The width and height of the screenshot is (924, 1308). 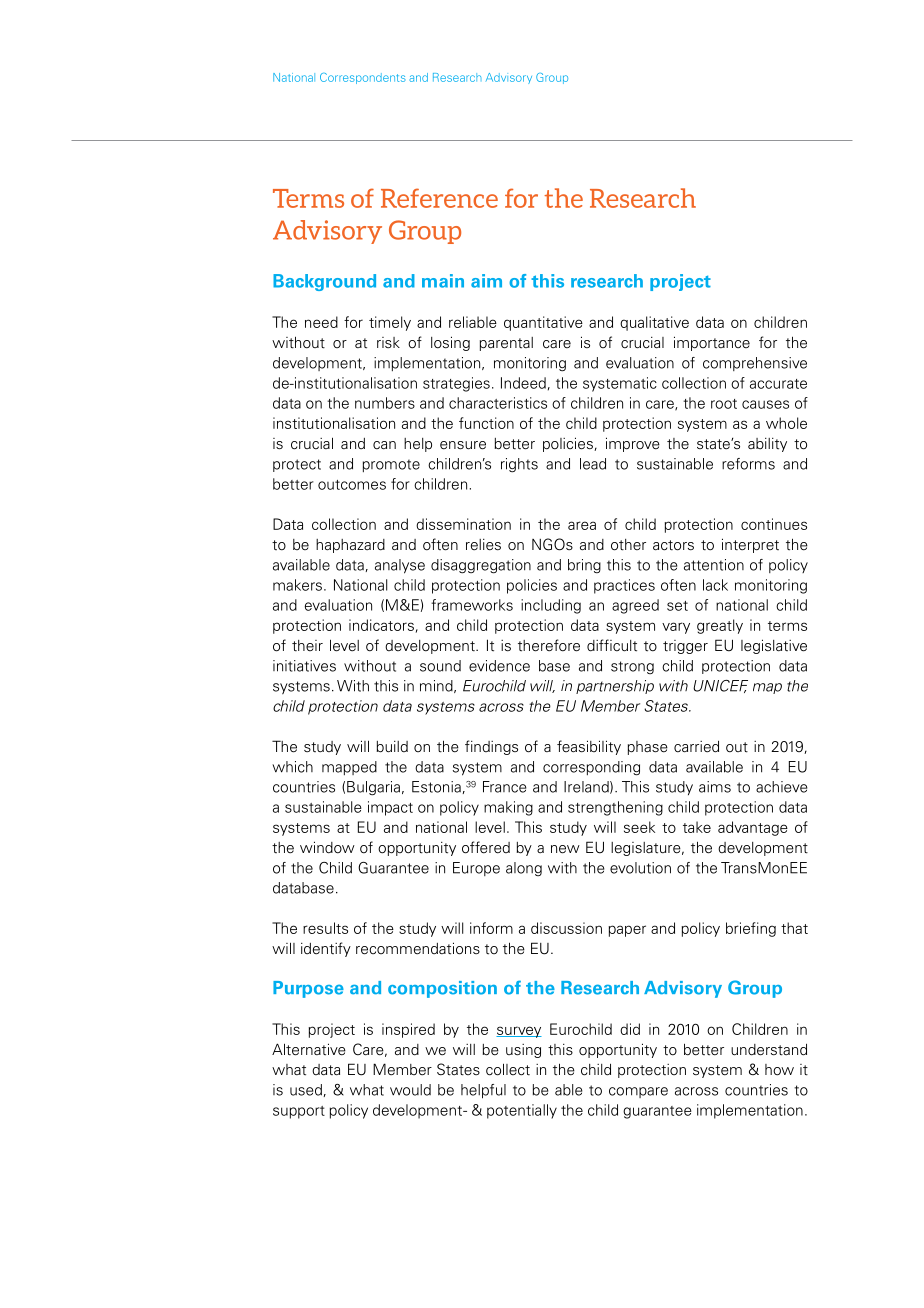 I want to click on Correspondents, so click(x=363, y=78).
